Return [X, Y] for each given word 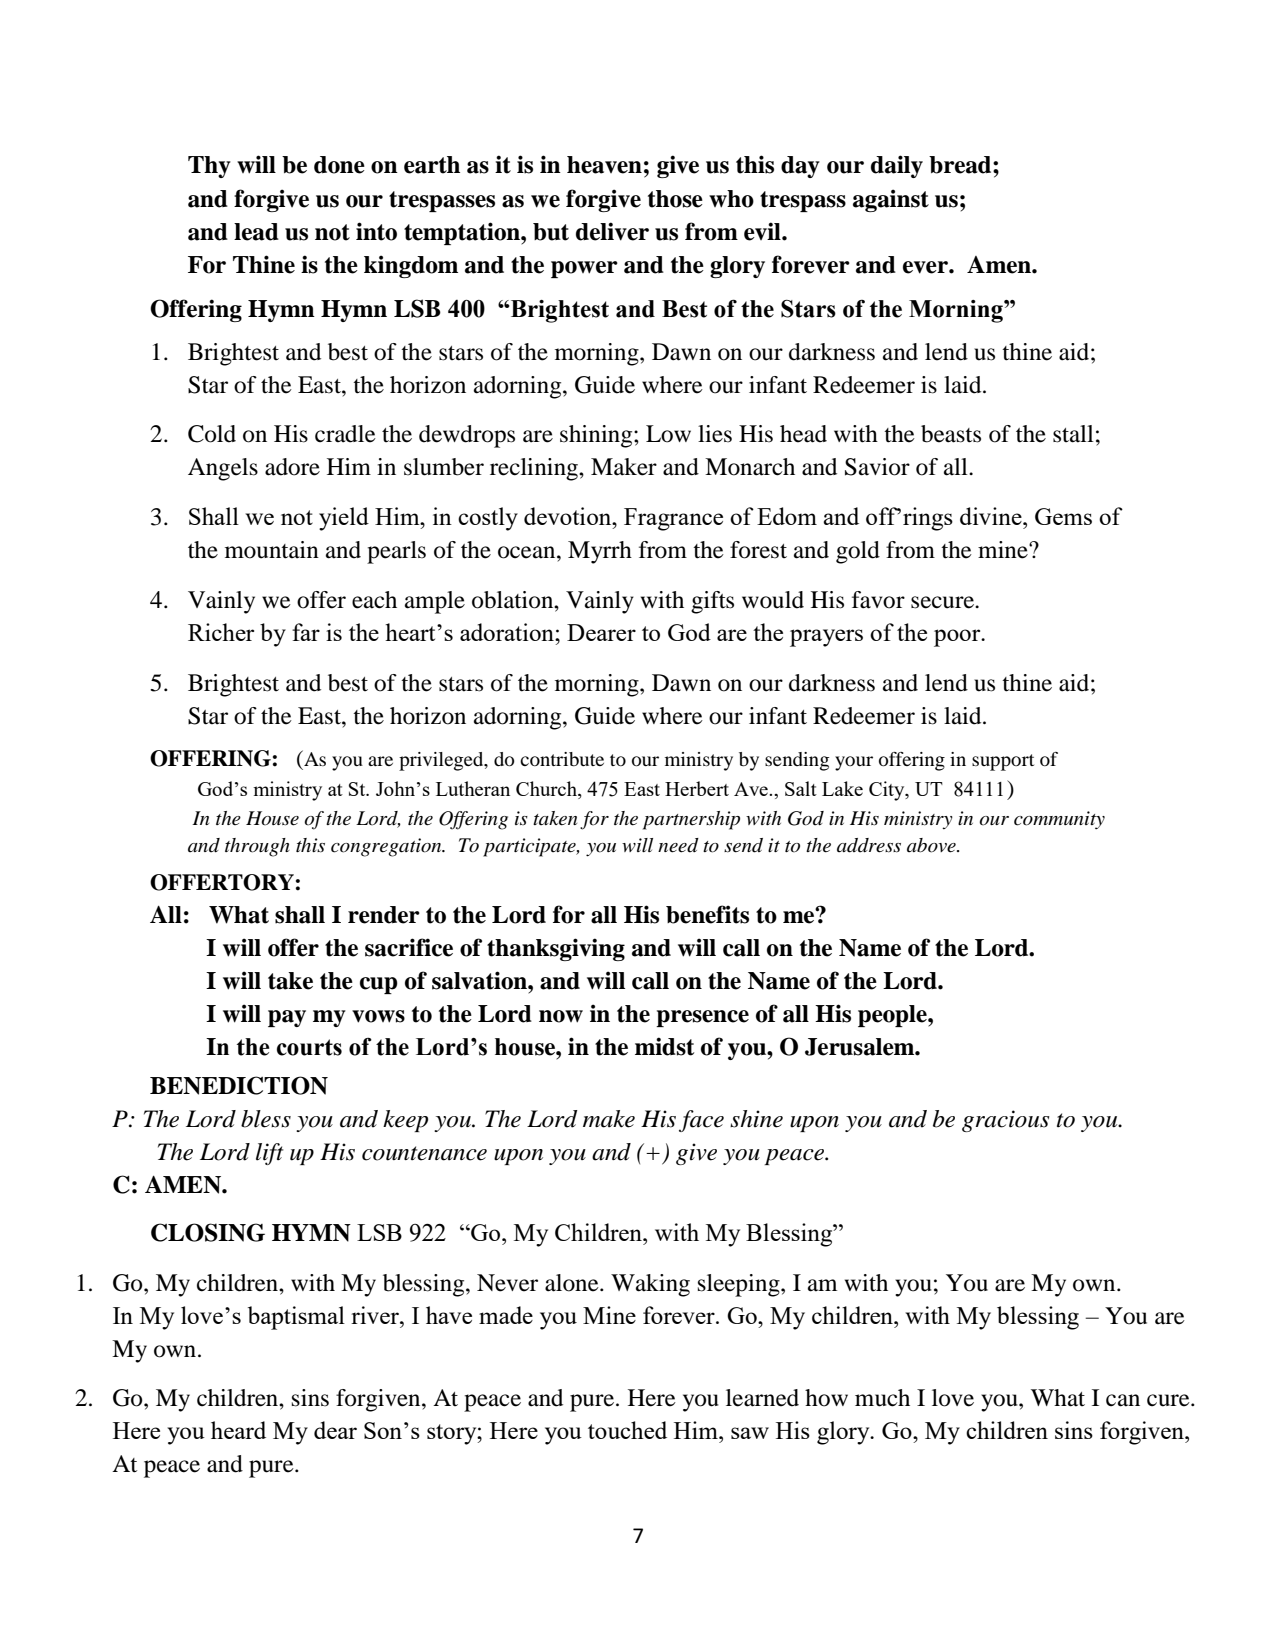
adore [292, 467]
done [339, 165]
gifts [712, 602]
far [306, 632]
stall [1073, 434]
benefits [707, 914]
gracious [1006, 1121]
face [701, 1121]
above [932, 845]
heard [238, 1430]
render [384, 915]
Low [668, 434]
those [675, 199]
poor [958, 638]
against [891, 200]
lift [269, 1154]
